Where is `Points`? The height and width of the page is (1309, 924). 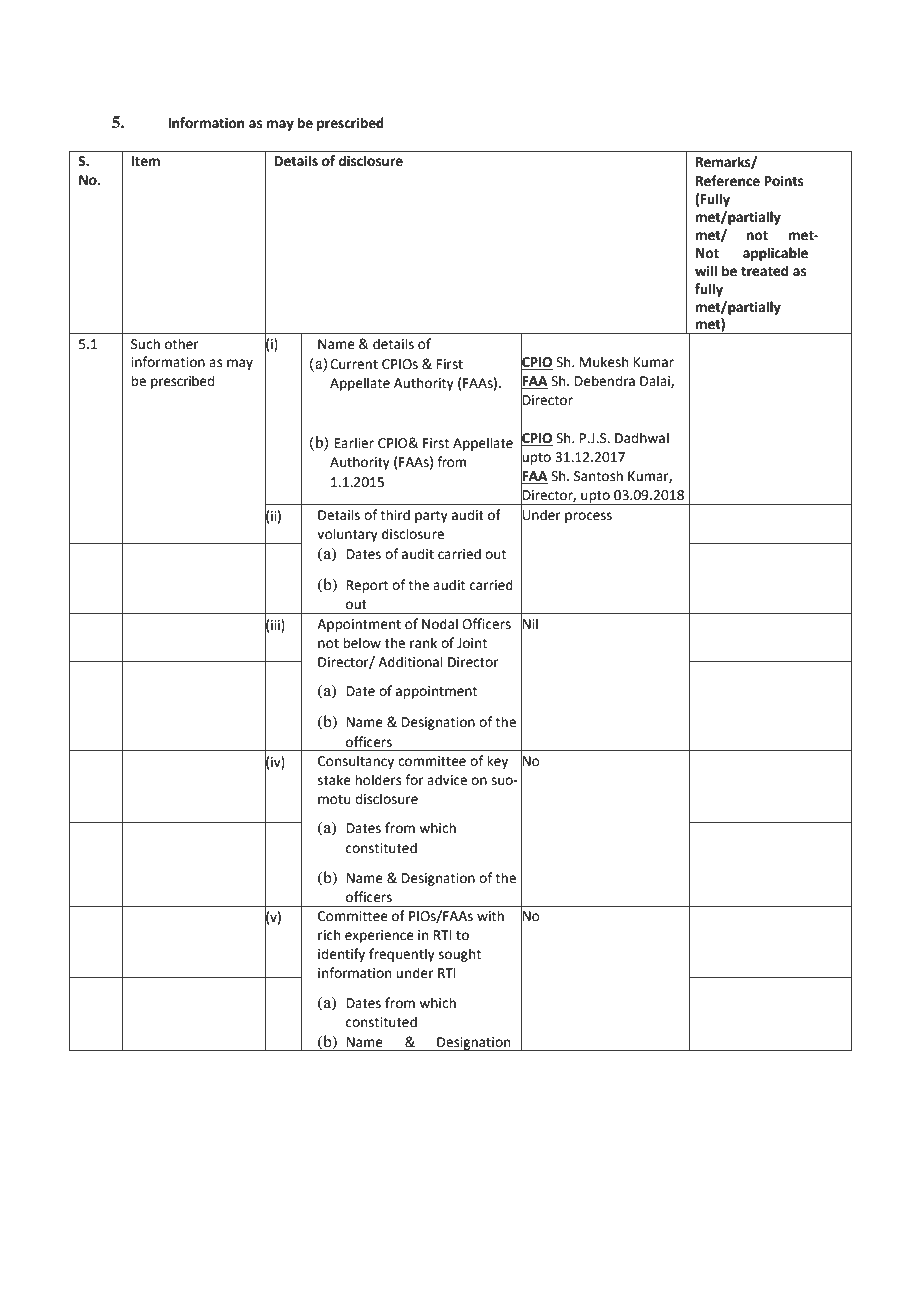 Points is located at coordinates (784, 181).
